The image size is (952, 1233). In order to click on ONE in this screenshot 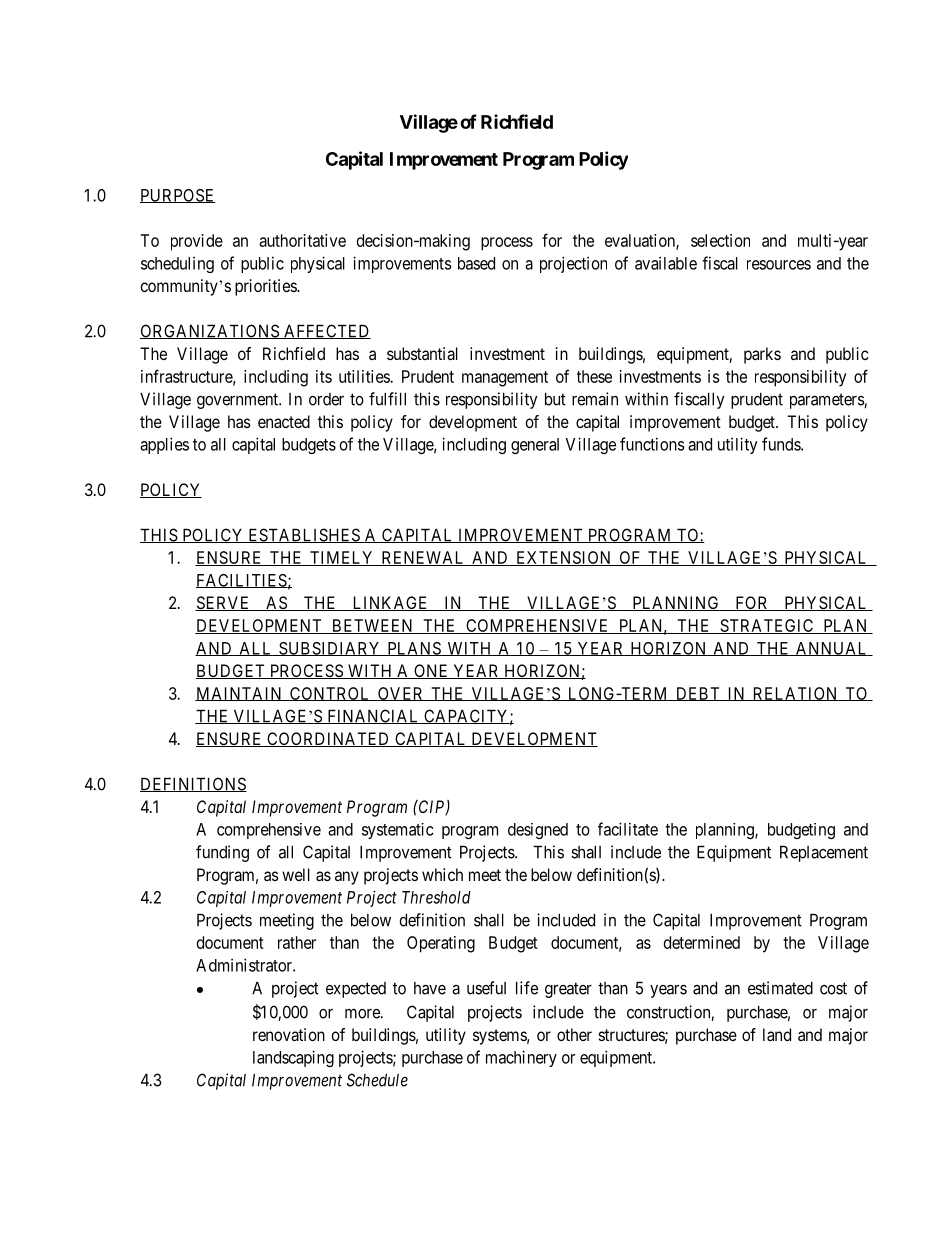, I will do `click(431, 671)`.
